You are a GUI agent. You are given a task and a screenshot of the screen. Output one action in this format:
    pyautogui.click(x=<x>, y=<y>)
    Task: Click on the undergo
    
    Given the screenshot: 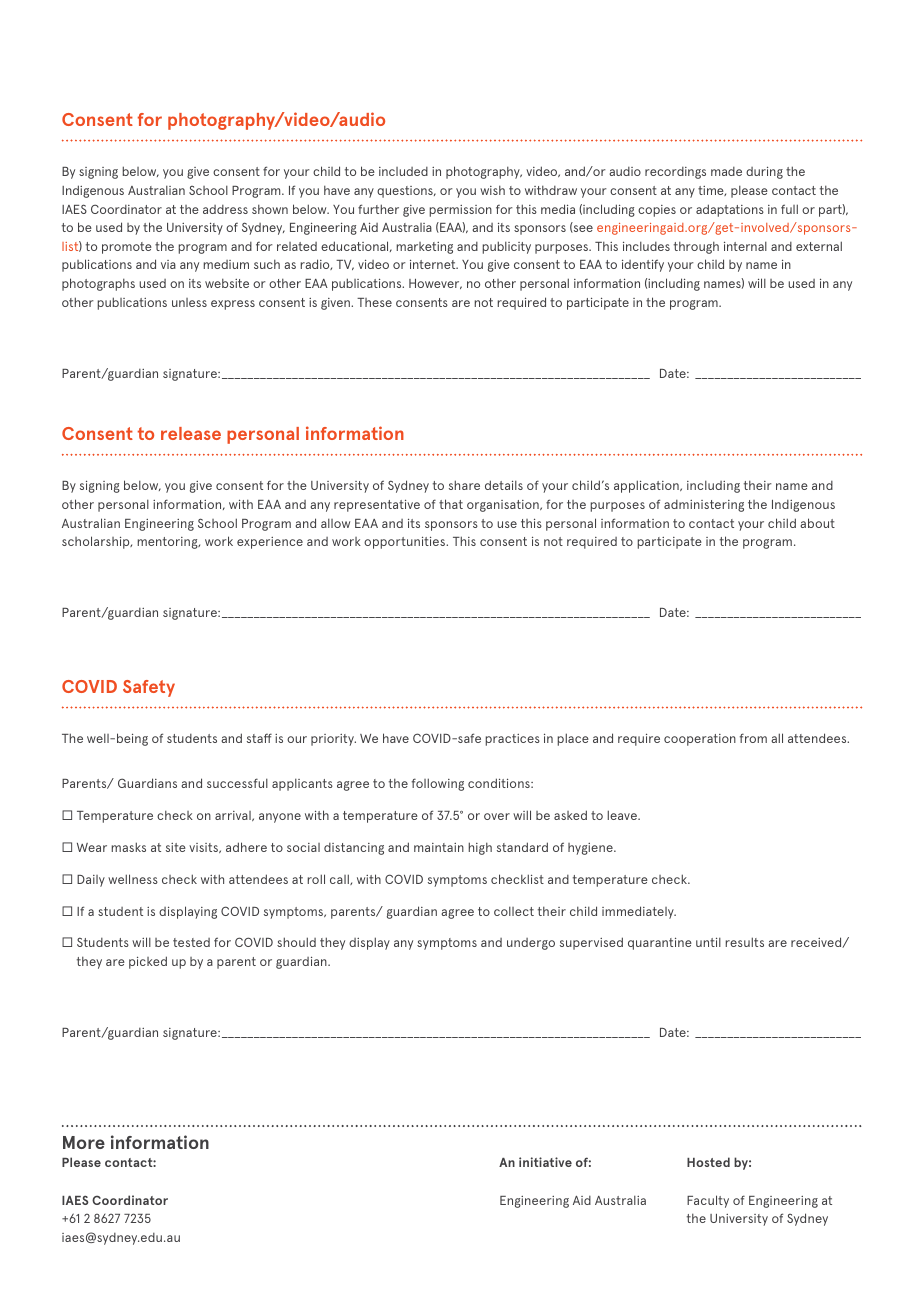 What is the action you would take?
    pyautogui.click(x=531, y=944)
